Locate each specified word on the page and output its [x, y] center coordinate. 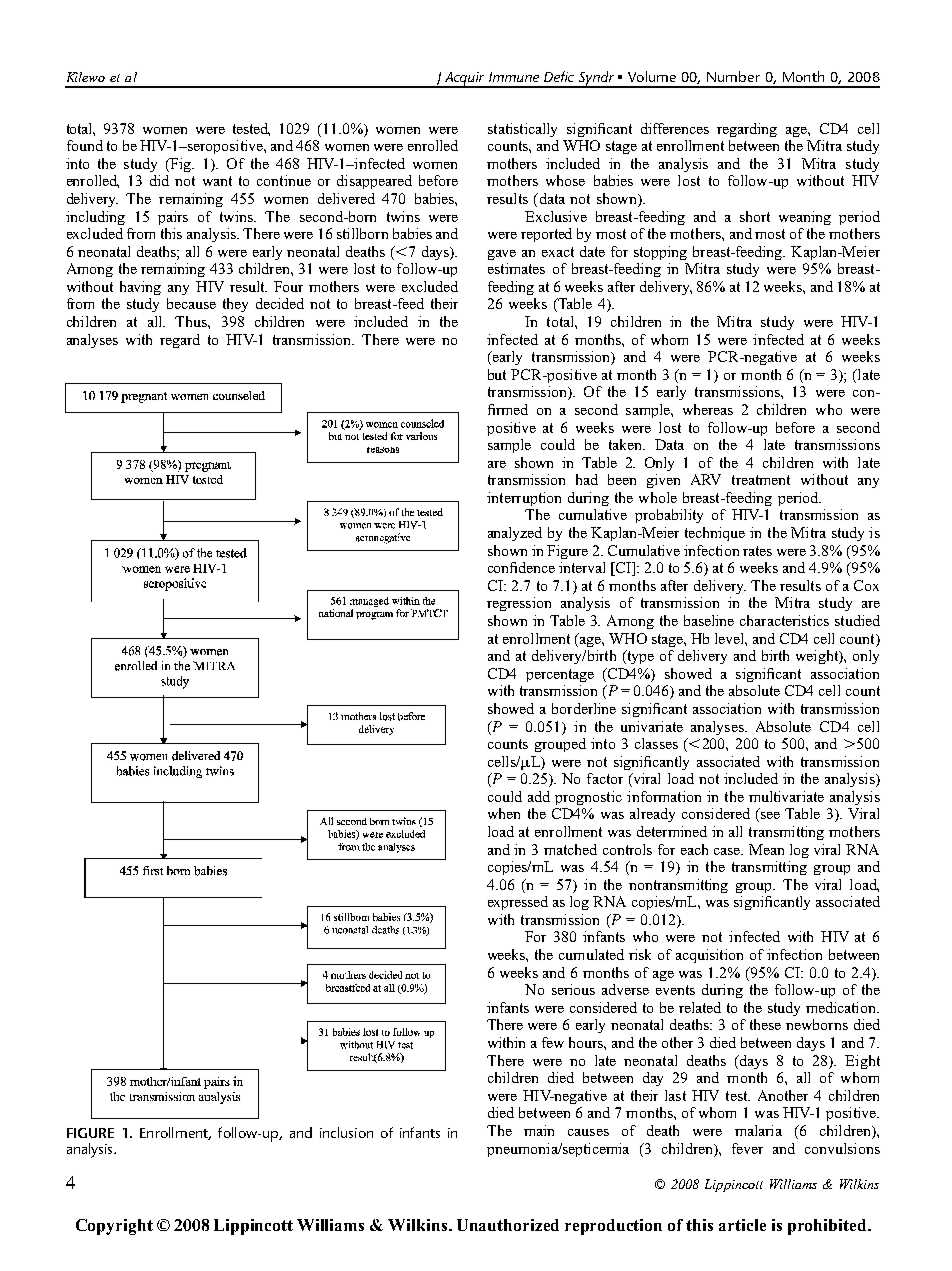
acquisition [709, 956]
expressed [518, 903]
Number [733, 76]
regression [519, 604]
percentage [560, 675]
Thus [192, 321]
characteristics [784, 620]
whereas [708, 409]
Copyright [114, 1227]
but [497, 374]
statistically [522, 130]
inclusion [346, 1132]
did [159, 180]
